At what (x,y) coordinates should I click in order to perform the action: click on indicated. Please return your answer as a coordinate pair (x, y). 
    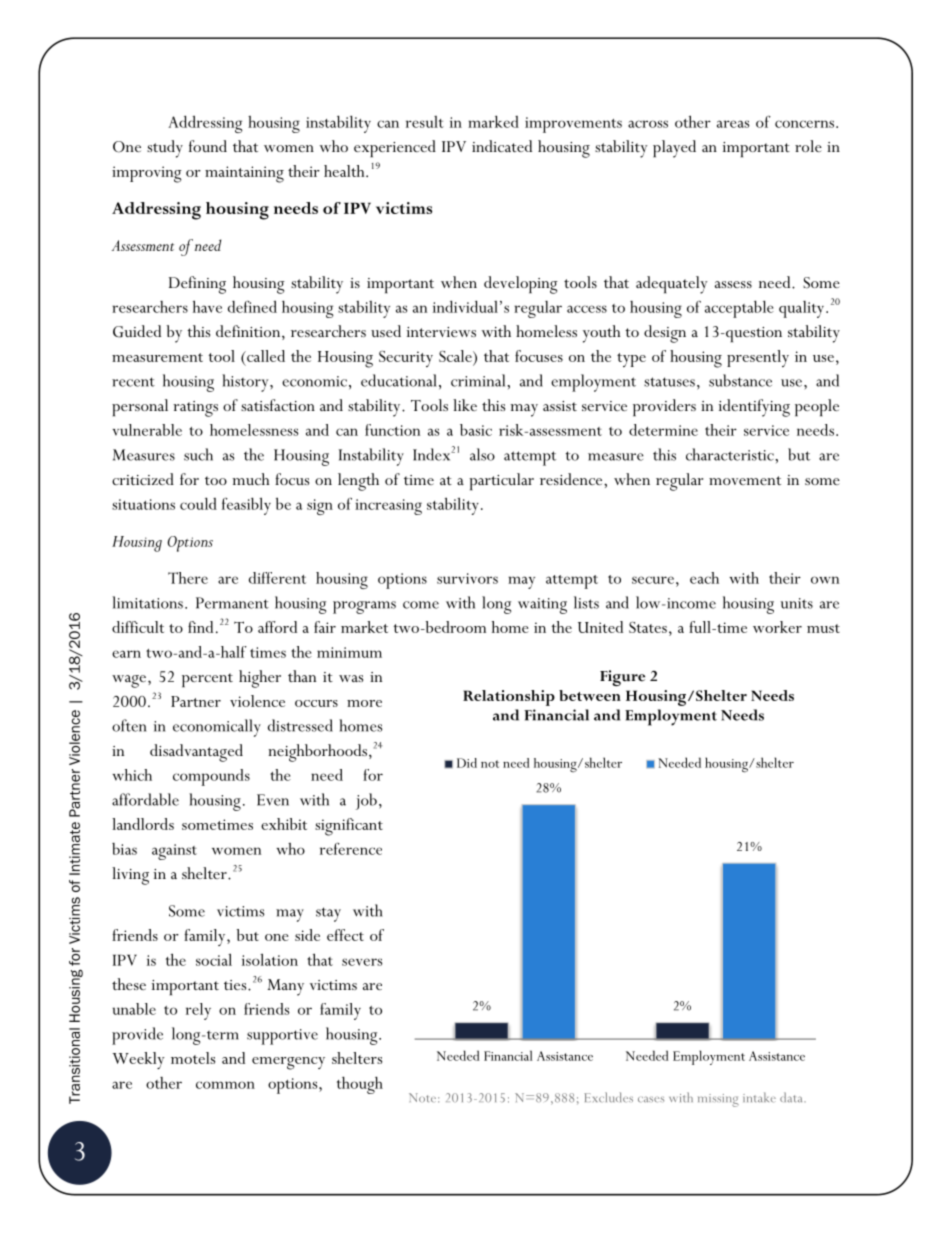
    Looking at the image, I should click on (502, 146).
